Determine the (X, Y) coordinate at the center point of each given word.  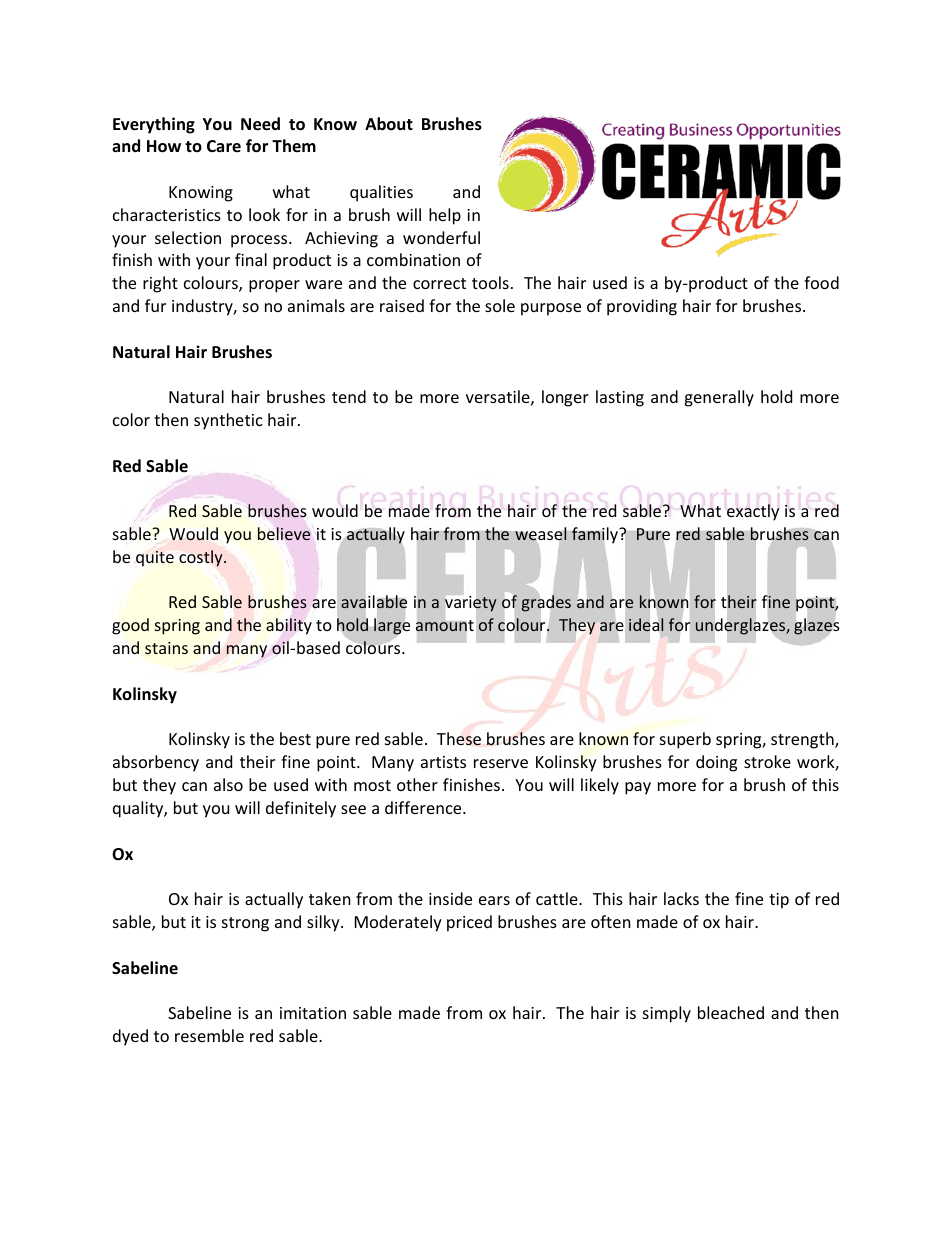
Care (224, 146)
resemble (209, 1035)
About (389, 124)
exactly (753, 512)
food (821, 282)
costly (202, 558)
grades (546, 604)
